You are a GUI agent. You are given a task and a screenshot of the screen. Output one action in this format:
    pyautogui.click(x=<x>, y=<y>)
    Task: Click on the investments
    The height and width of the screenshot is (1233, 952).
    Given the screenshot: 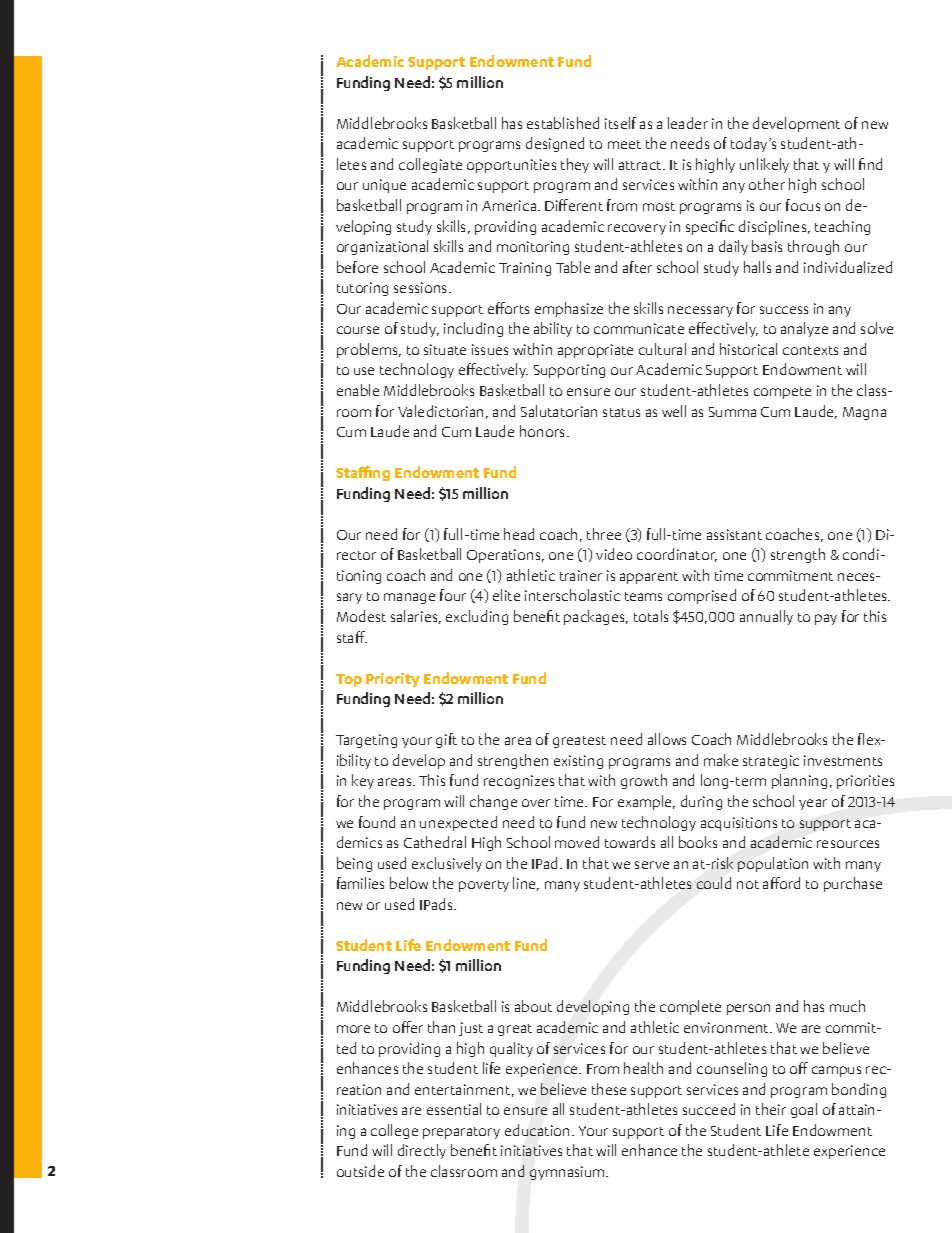 What is the action you would take?
    pyautogui.click(x=843, y=760)
